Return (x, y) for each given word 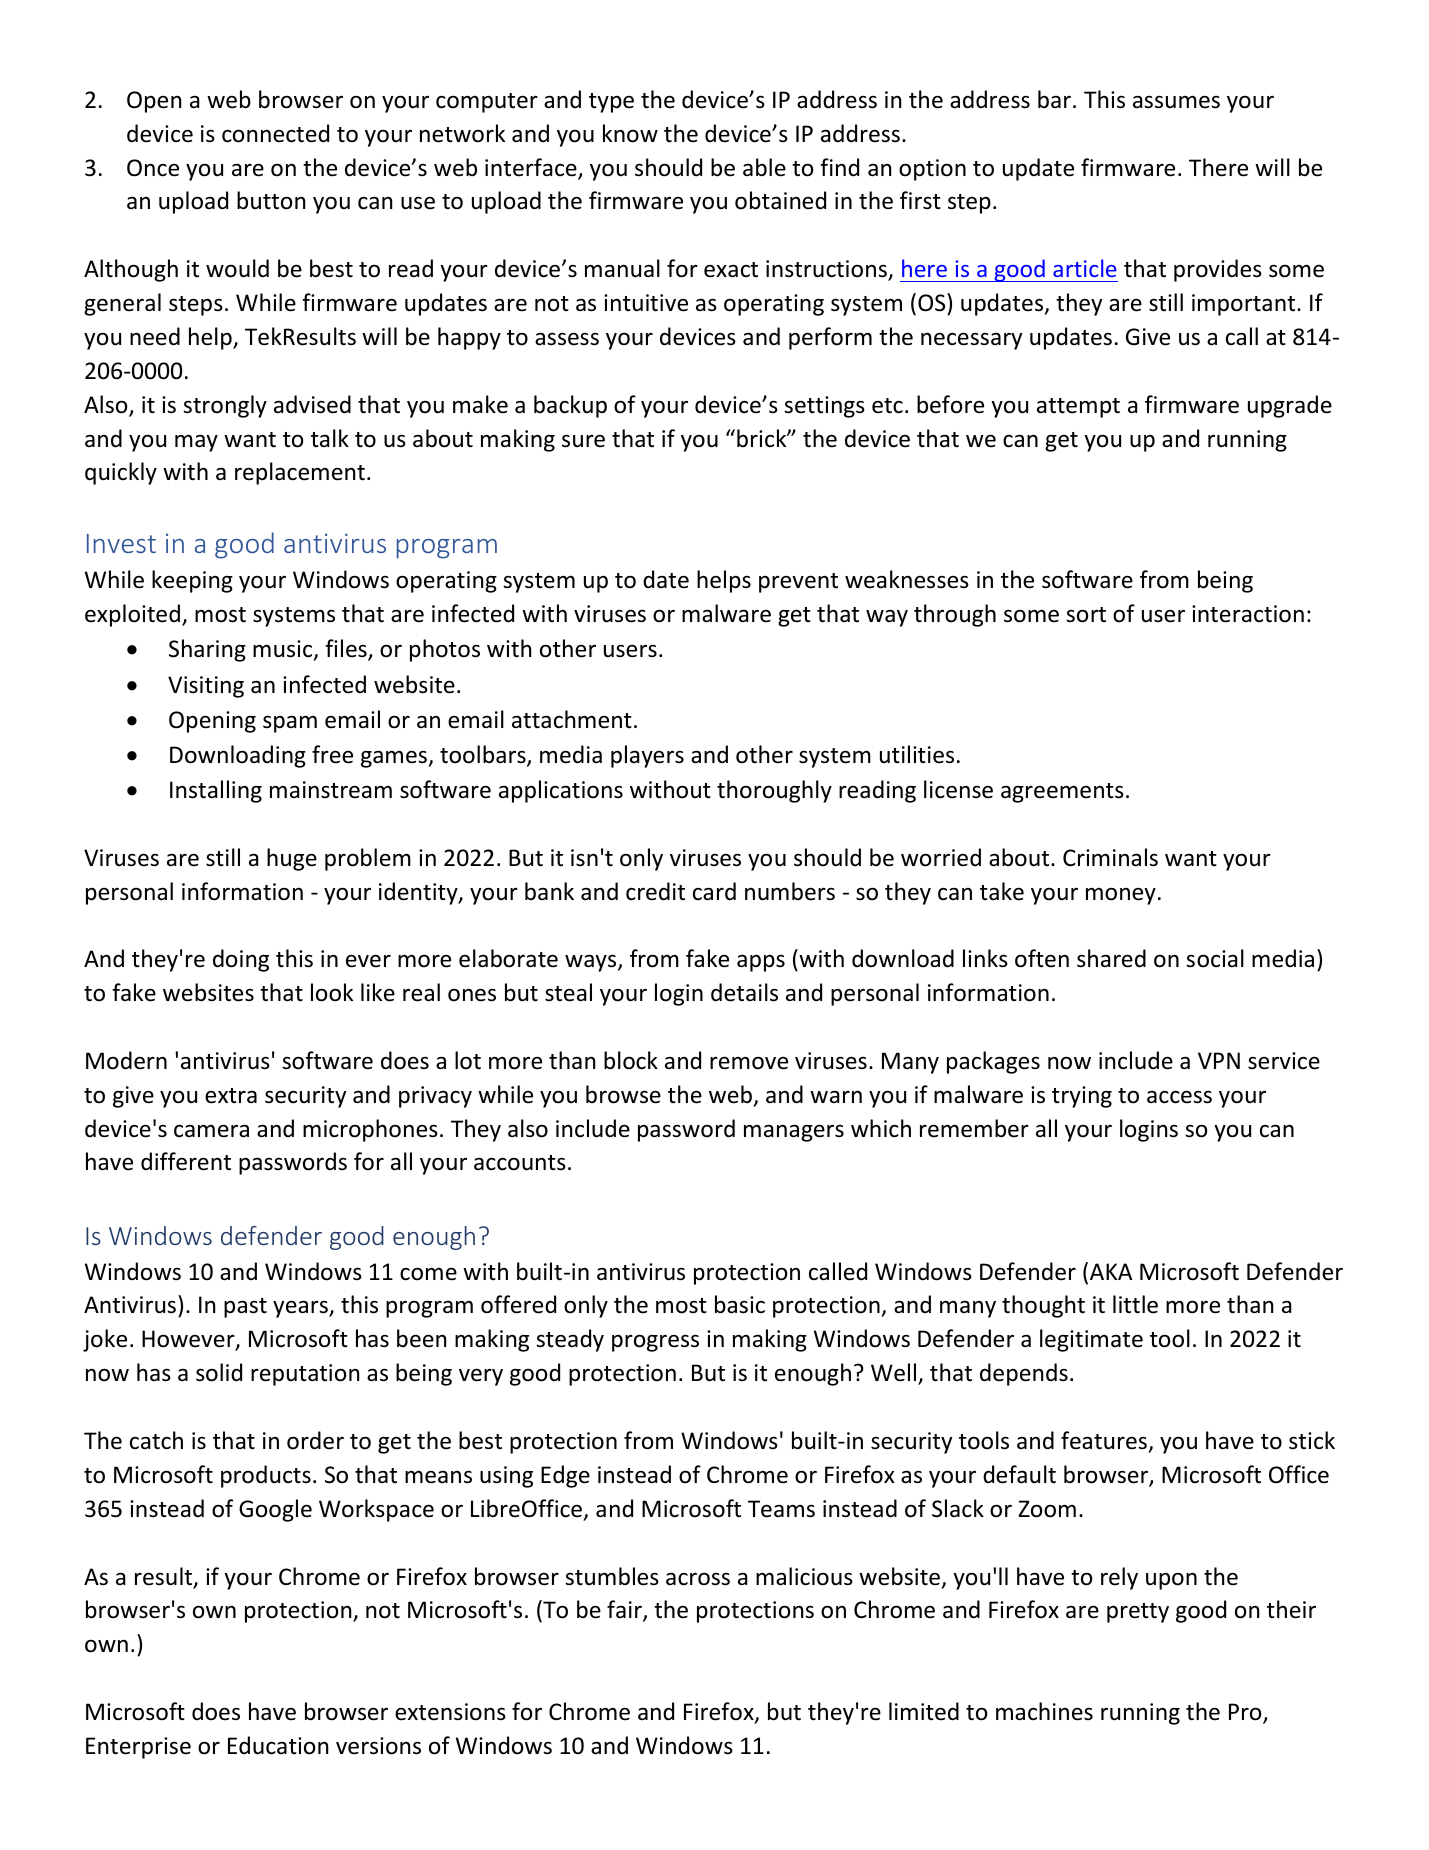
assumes (1176, 102)
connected (275, 133)
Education (278, 1745)
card (714, 891)
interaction (1248, 614)
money (1121, 896)
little (1135, 1304)
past (245, 1308)
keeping (192, 581)
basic (740, 1304)
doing (241, 960)
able (764, 167)
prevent (798, 583)
